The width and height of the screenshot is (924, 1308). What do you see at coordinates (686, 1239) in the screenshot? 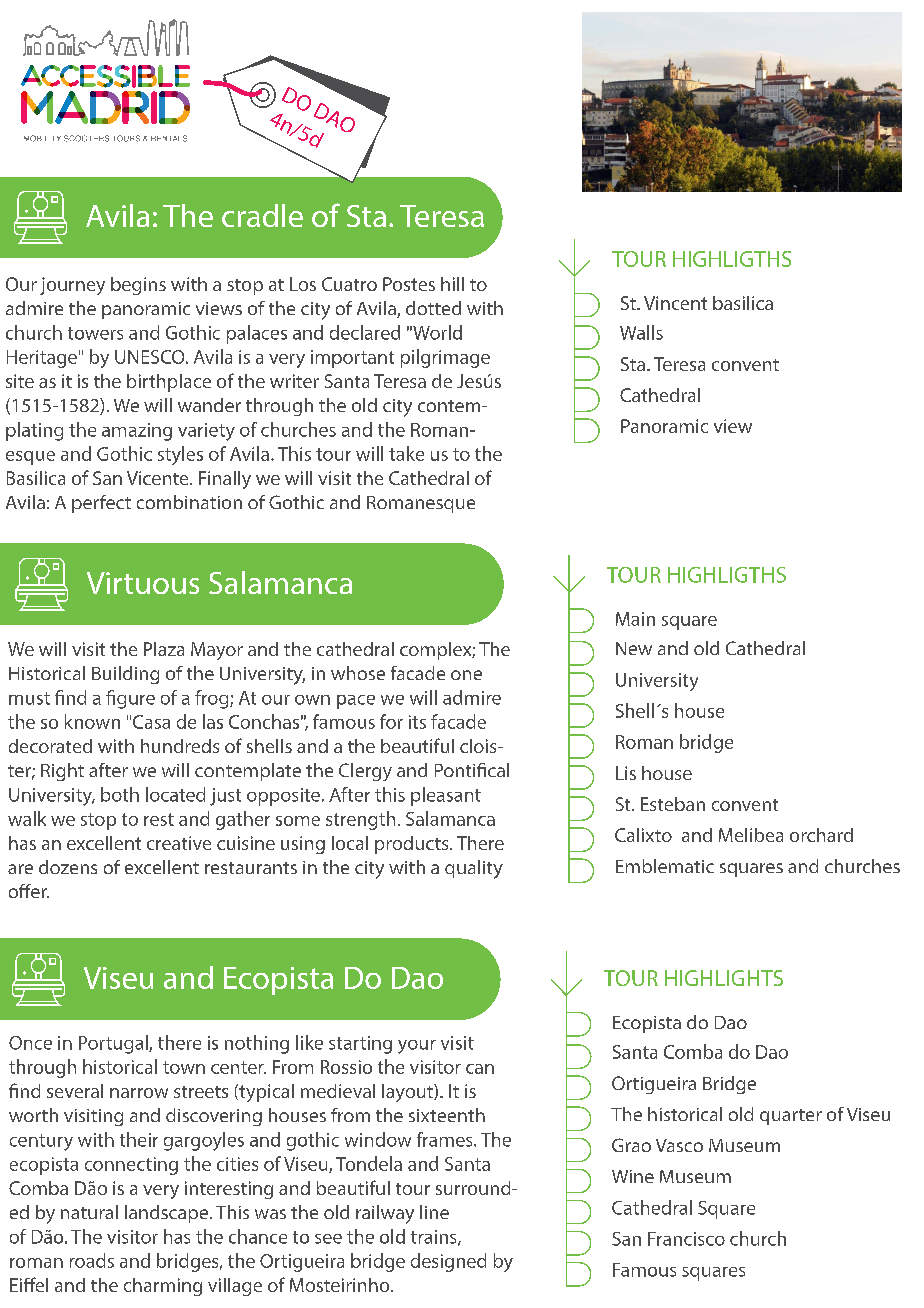
I see `Francisco` at bounding box center [686, 1239].
